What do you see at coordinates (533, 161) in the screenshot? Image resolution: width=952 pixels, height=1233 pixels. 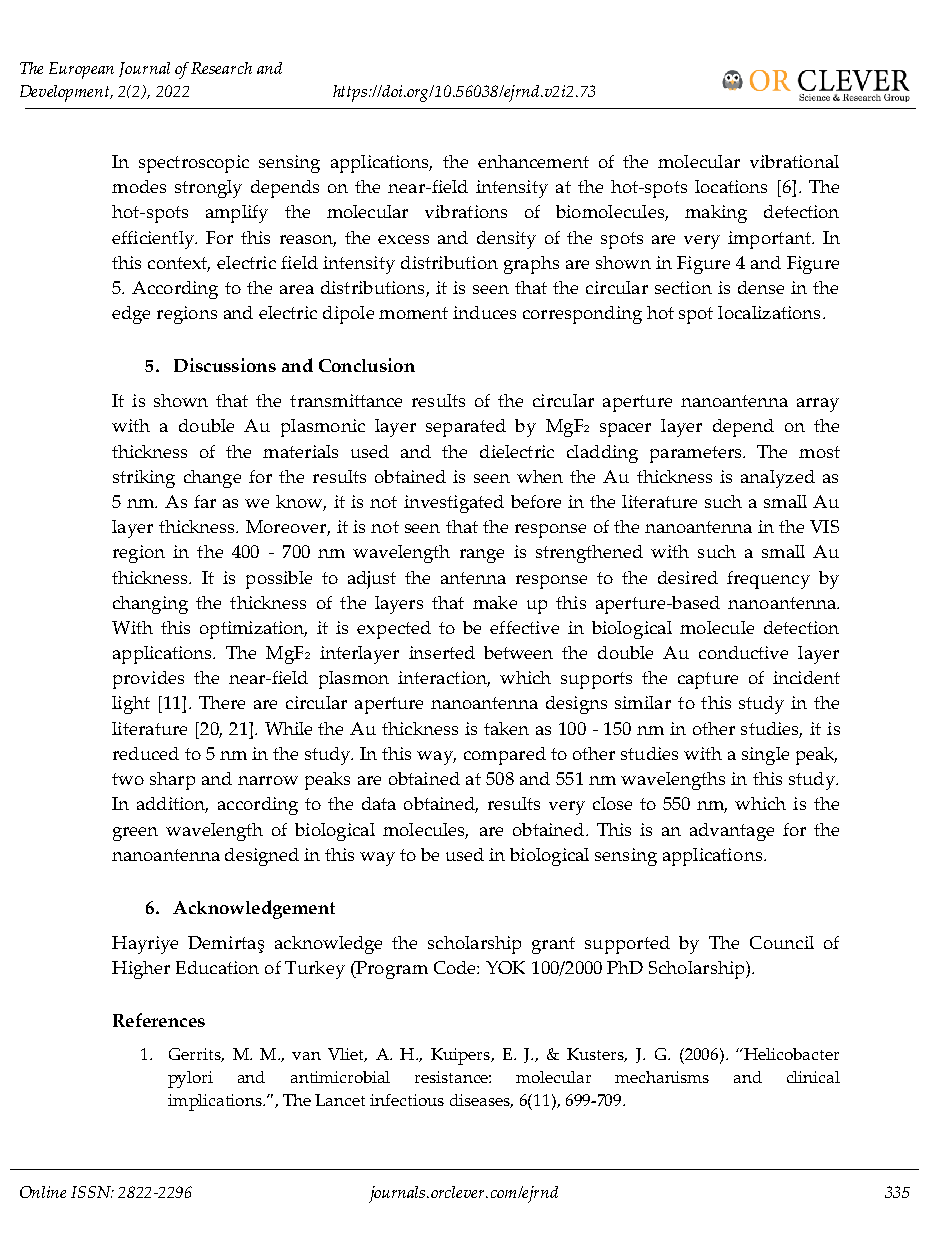 I see `enhancement` at bounding box center [533, 161].
